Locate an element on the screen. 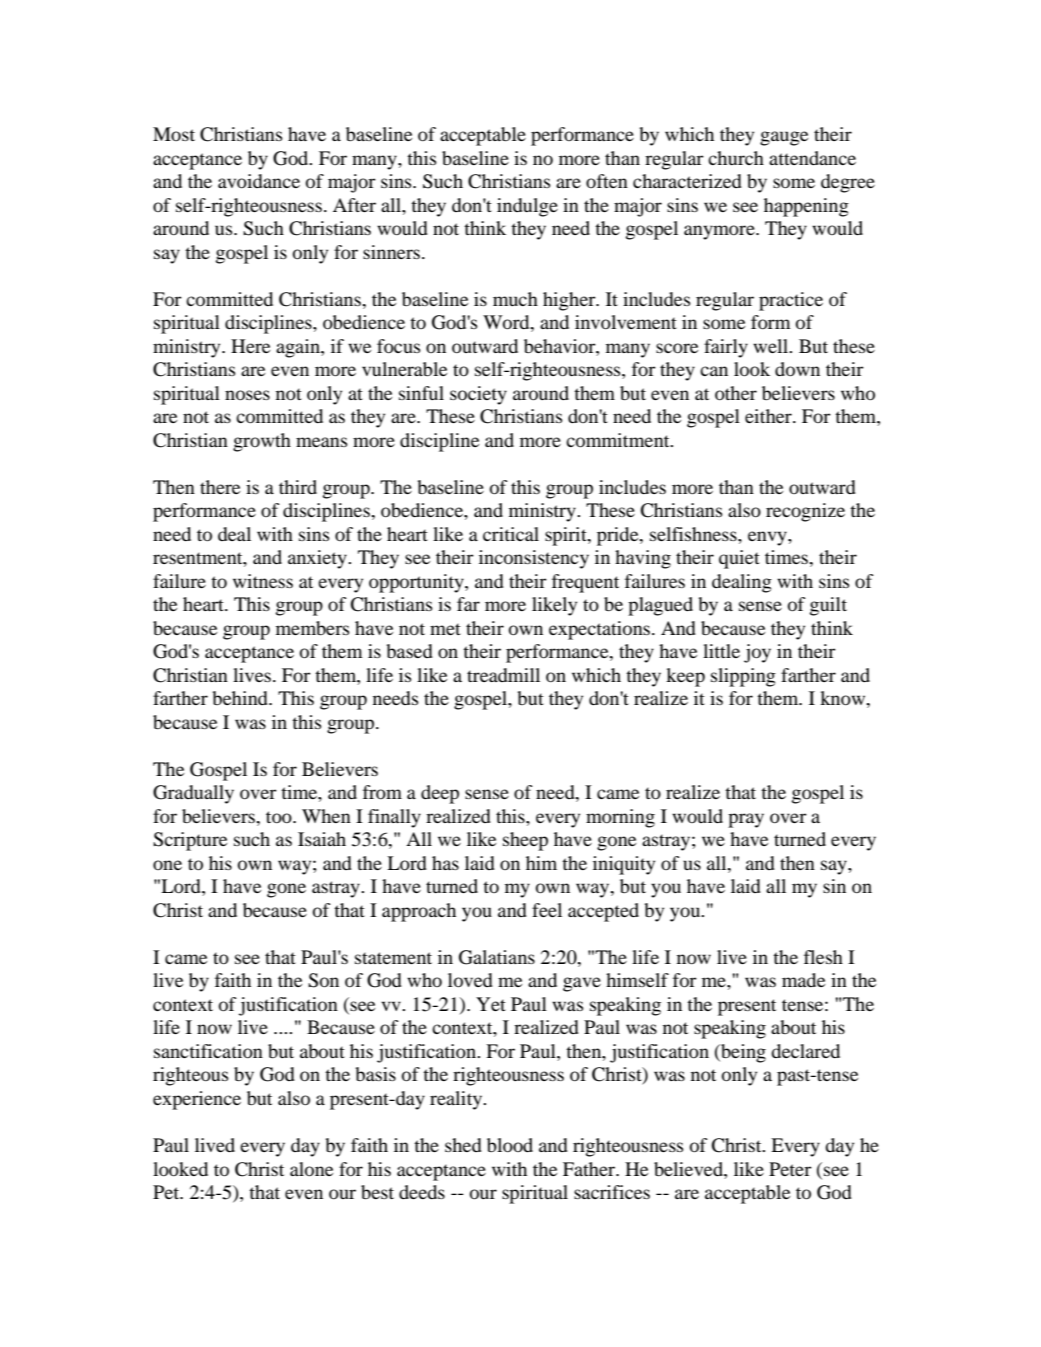 This screenshot has width=1041, height=1347. society is located at coordinates (478, 395).
